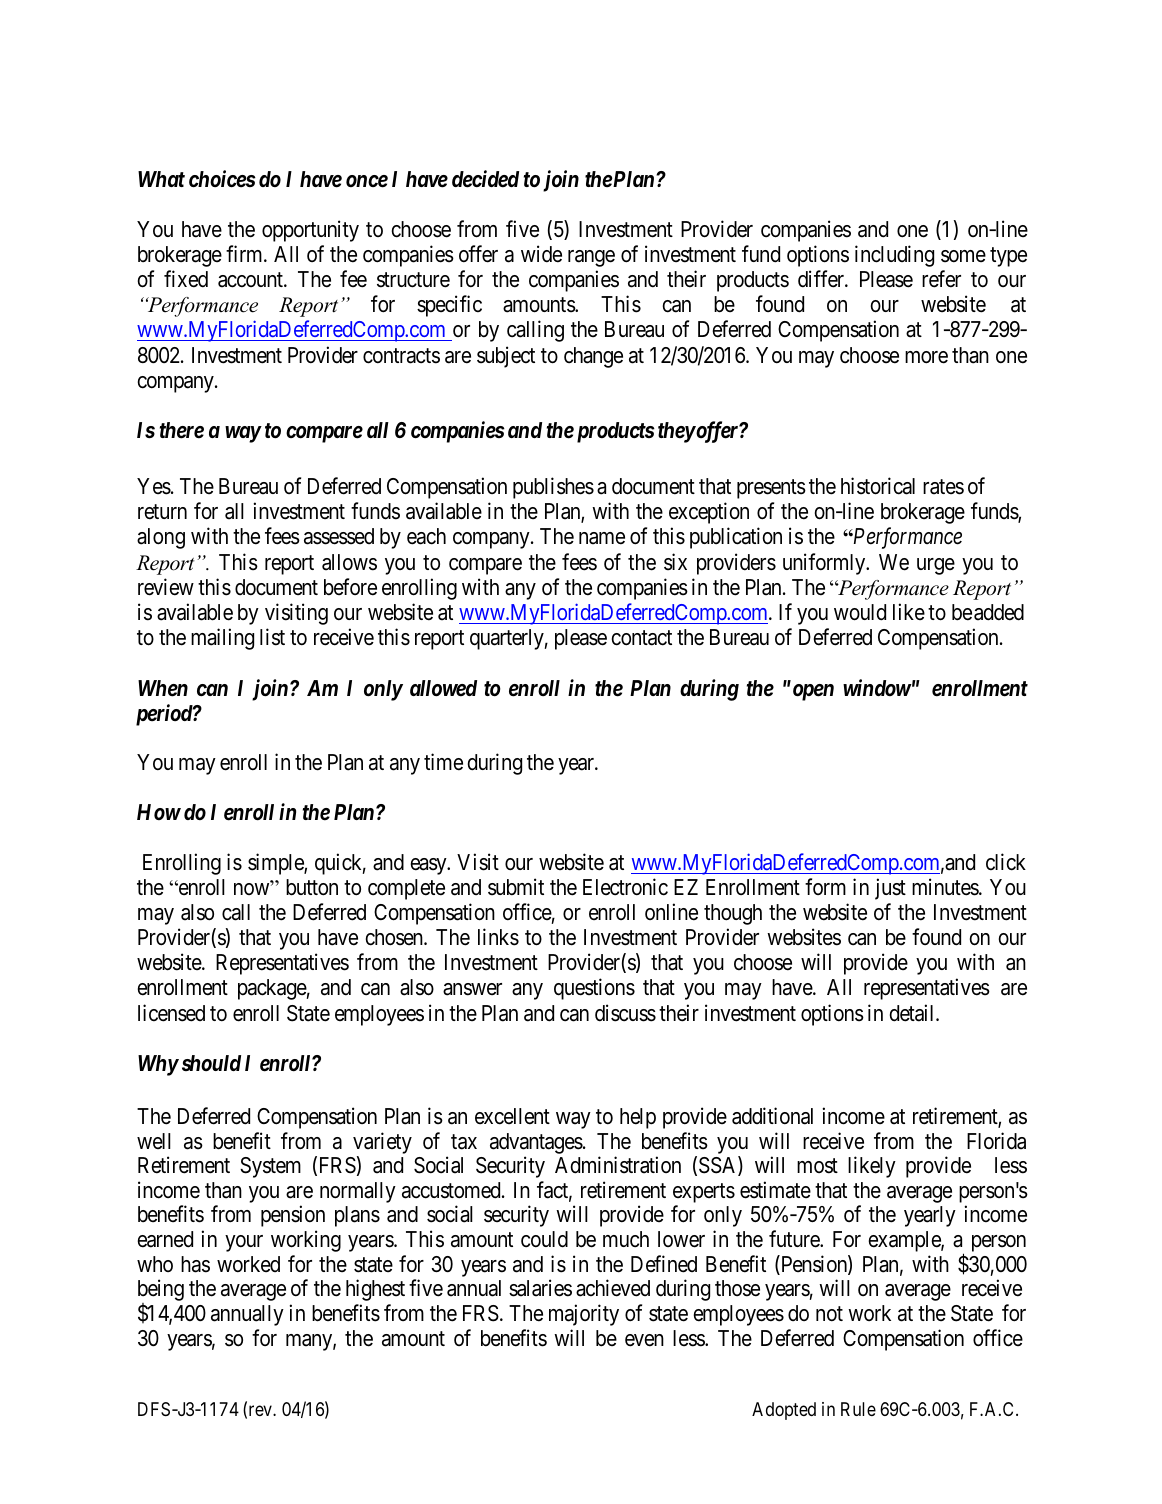 The width and height of the screenshot is (1162, 1504). What do you see at coordinates (245, 253) in the screenshot?
I see `firm` at bounding box center [245, 253].
